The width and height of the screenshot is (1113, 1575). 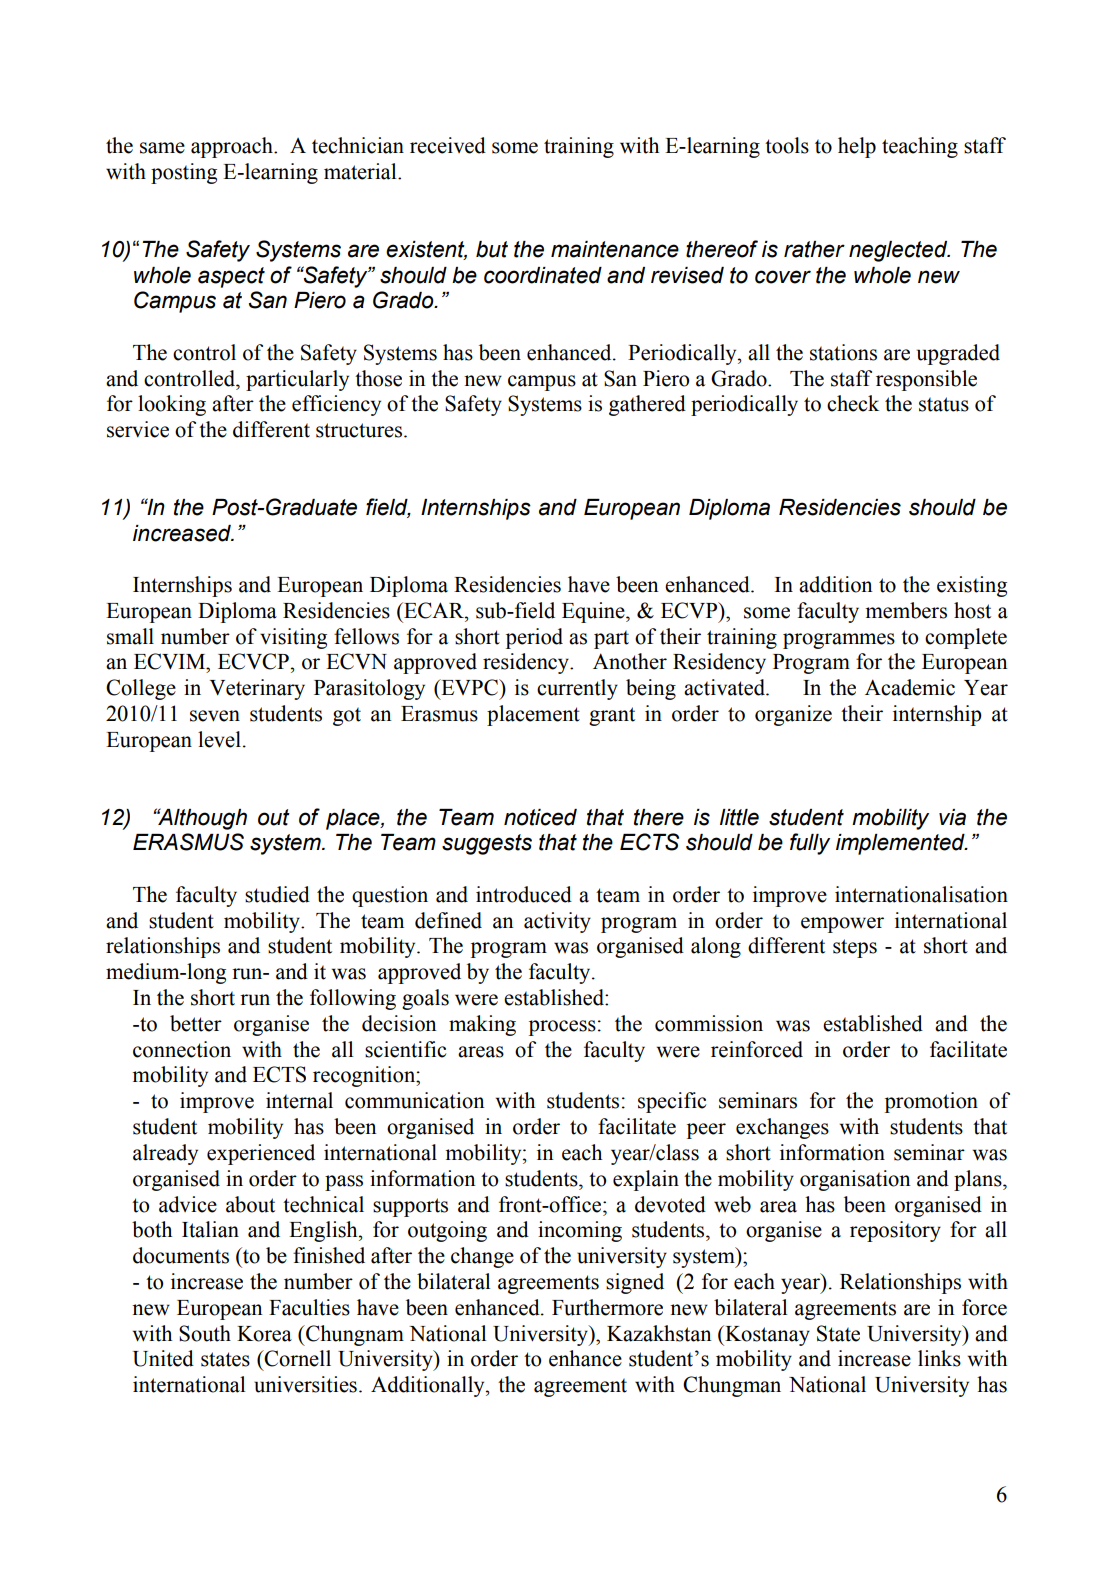 What do you see at coordinates (233, 147) in the screenshot?
I see `approach` at bounding box center [233, 147].
